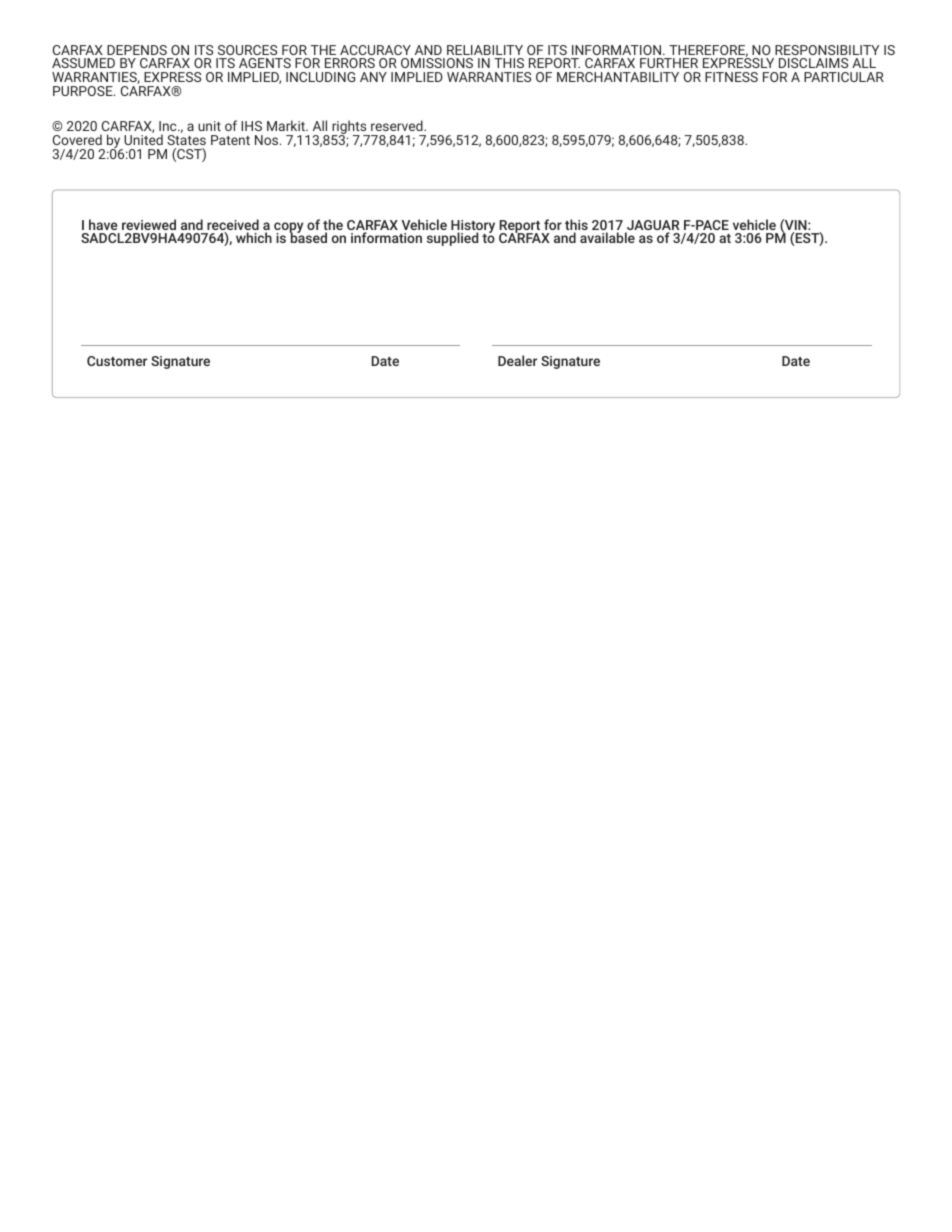 Image resolution: width=952 pixels, height=1232 pixels. Describe the element at coordinates (117, 361) in the page. I see `Customer` at that location.
